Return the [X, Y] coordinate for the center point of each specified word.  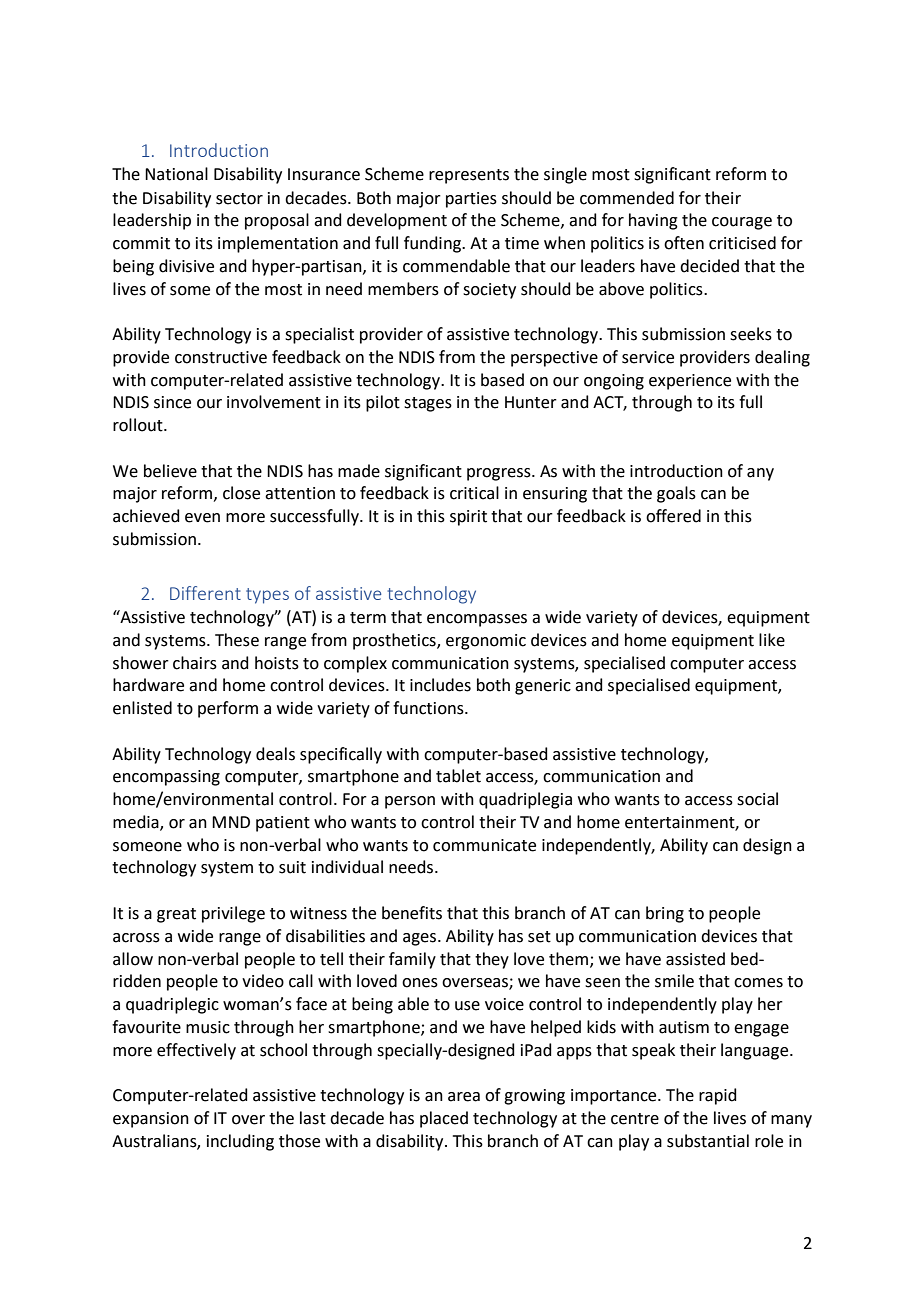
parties [471, 200]
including [240, 1142]
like [772, 640]
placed [444, 1119]
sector [239, 199]
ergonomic [486, 642]
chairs [195, 663]
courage [742, 223]
